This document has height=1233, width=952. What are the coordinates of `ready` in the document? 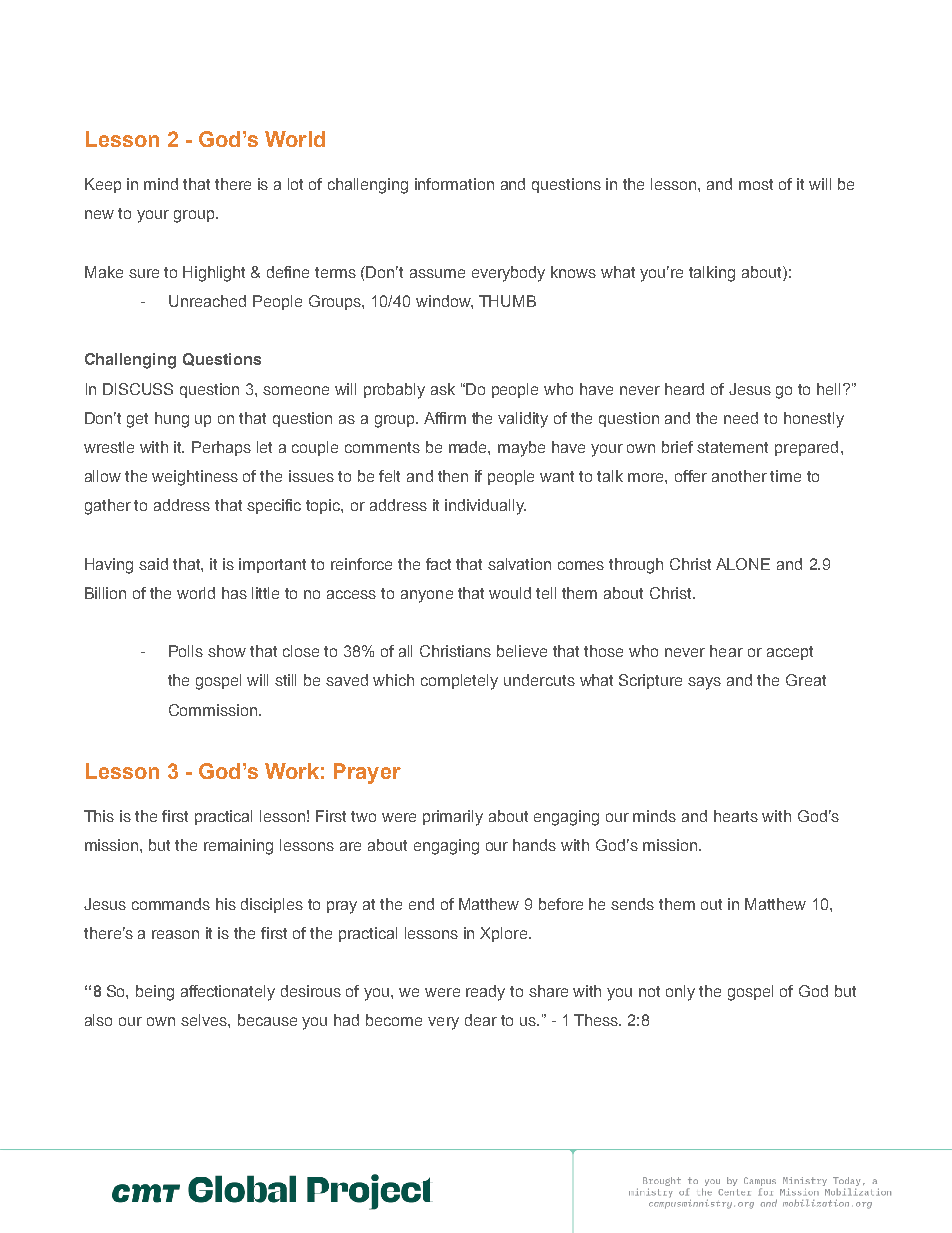 It's located at (485, 993).
